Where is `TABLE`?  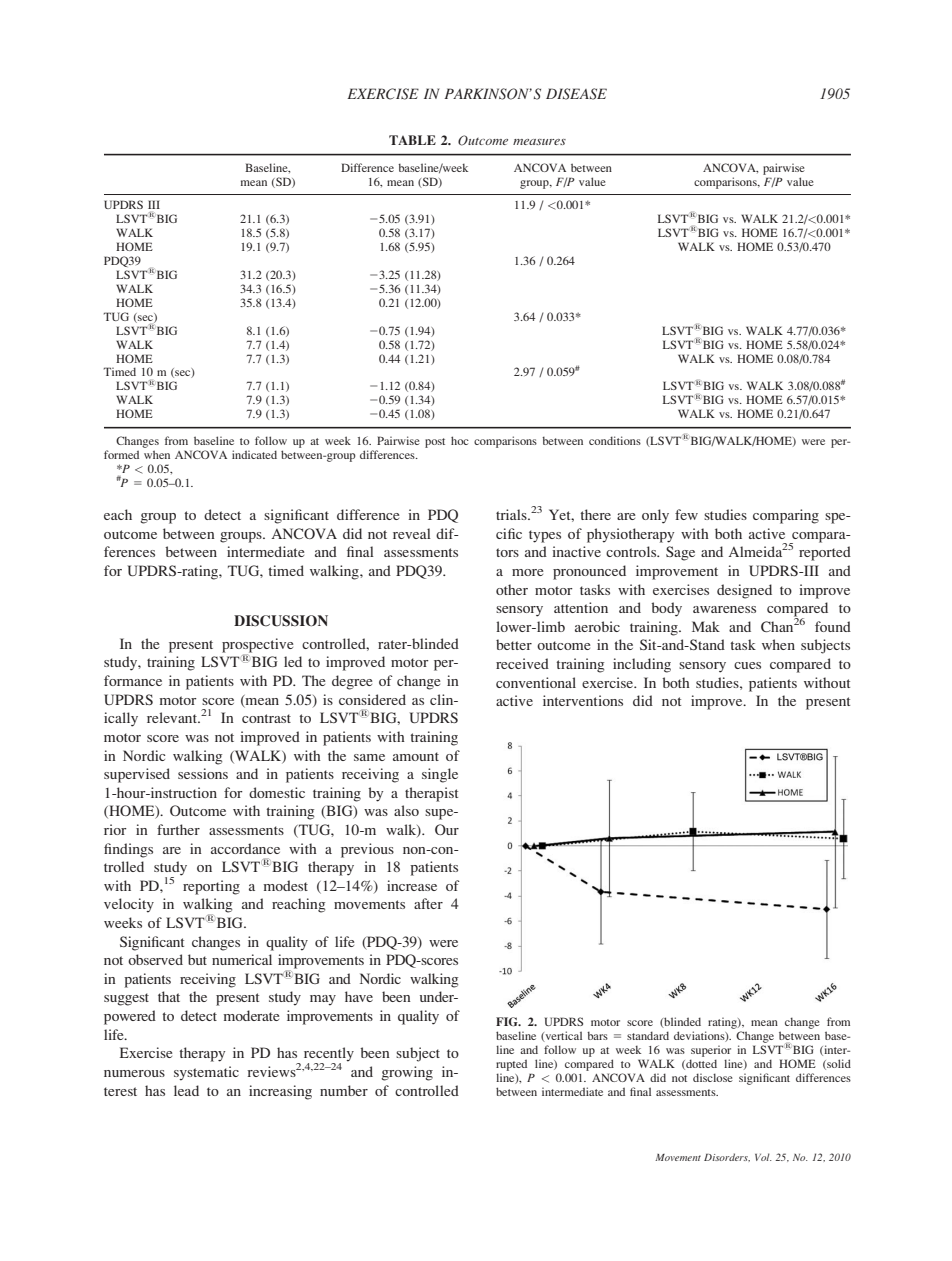 TABLE is located at coordinates (412, 140).
